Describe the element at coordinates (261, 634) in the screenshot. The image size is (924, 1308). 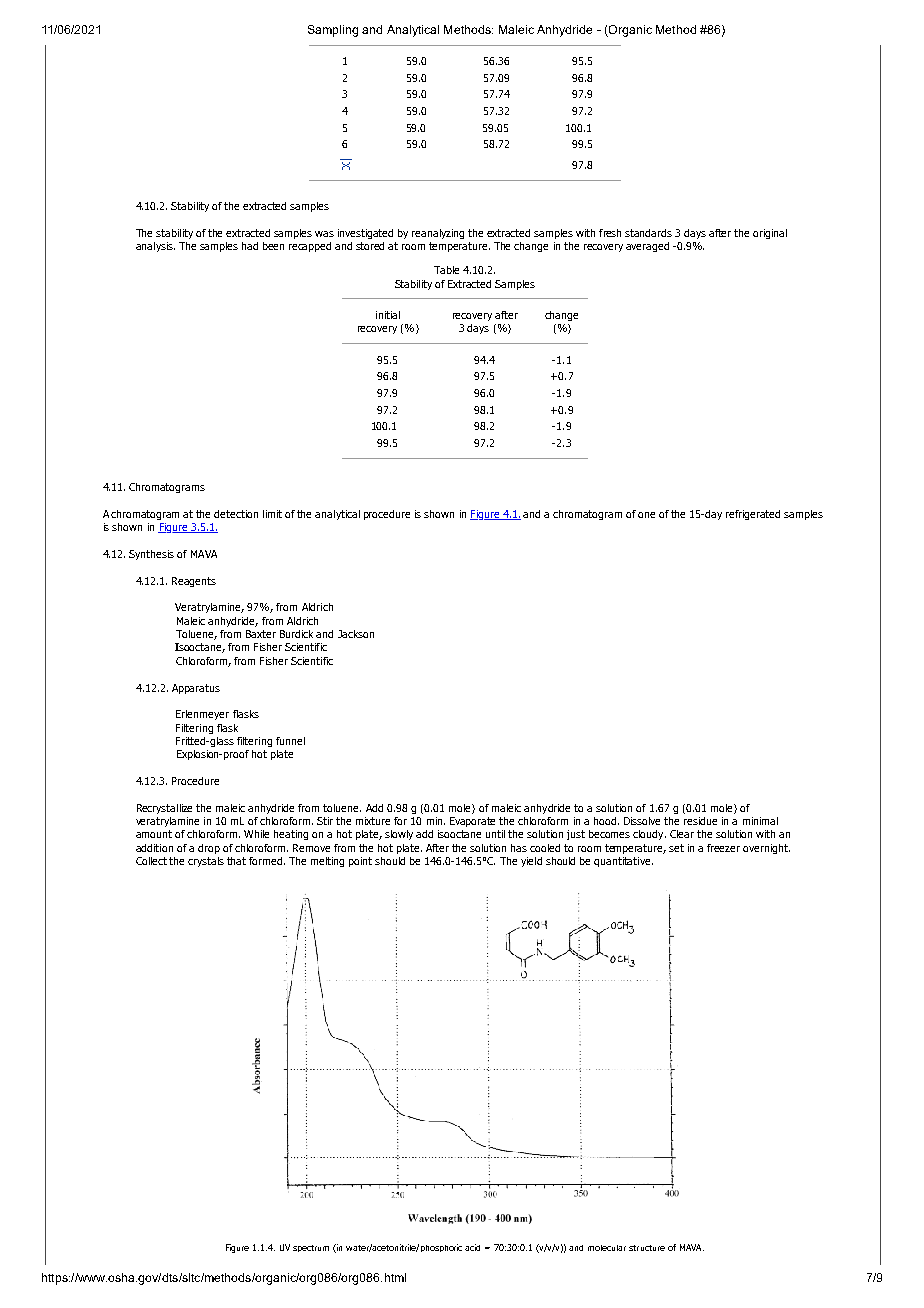
I see `Baxter` at that location.
